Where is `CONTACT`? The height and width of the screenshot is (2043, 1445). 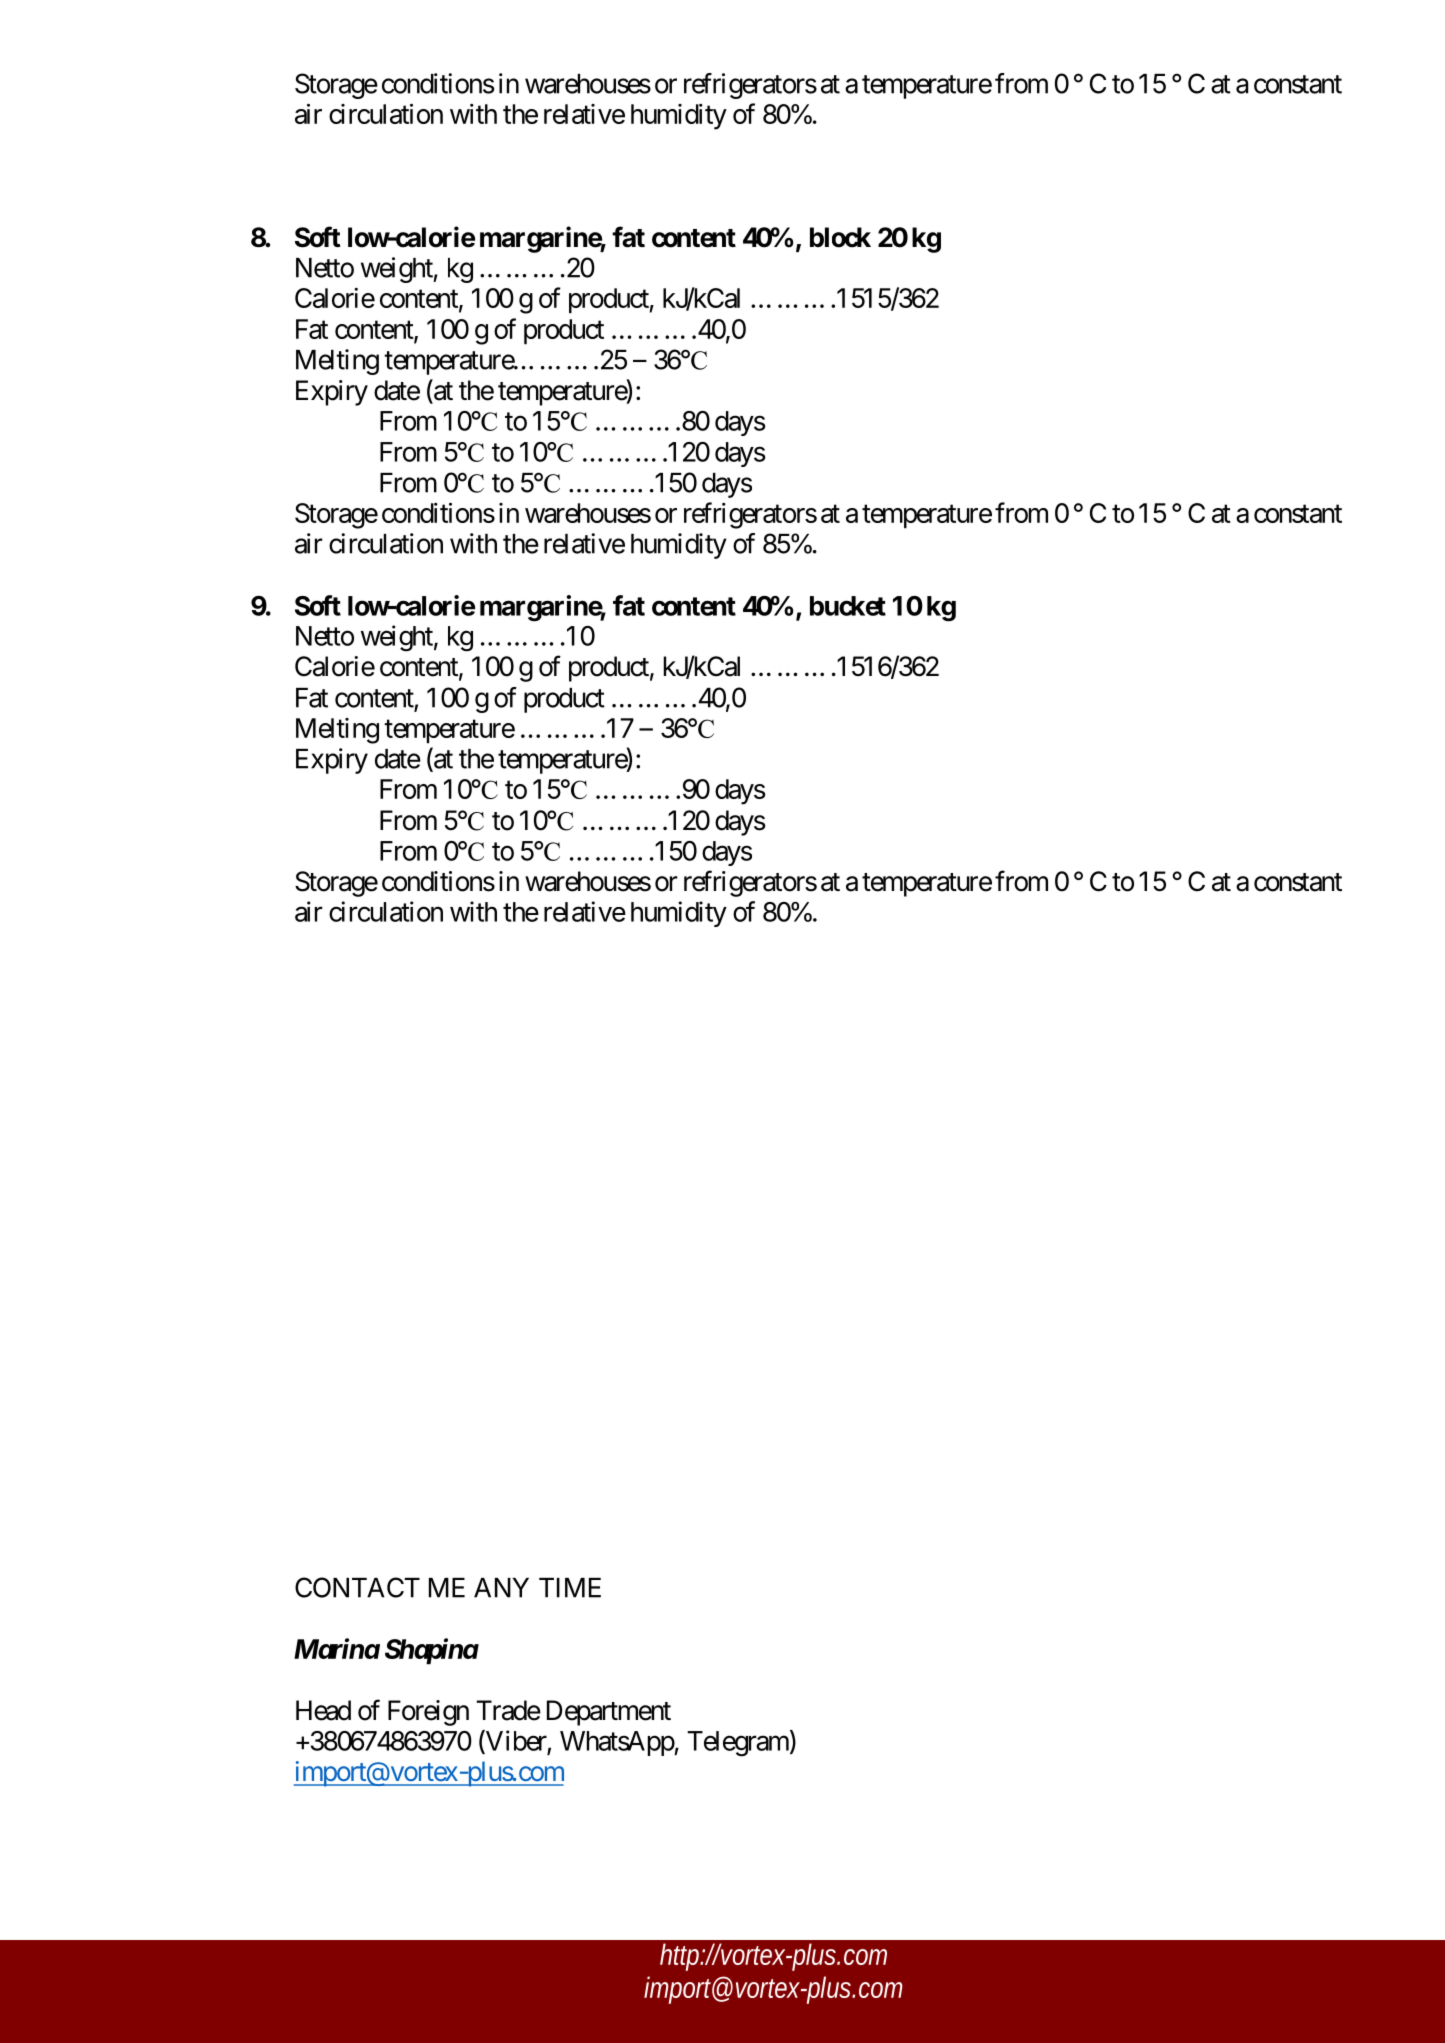 CONTACT is located at coordinates (357, 1587).
